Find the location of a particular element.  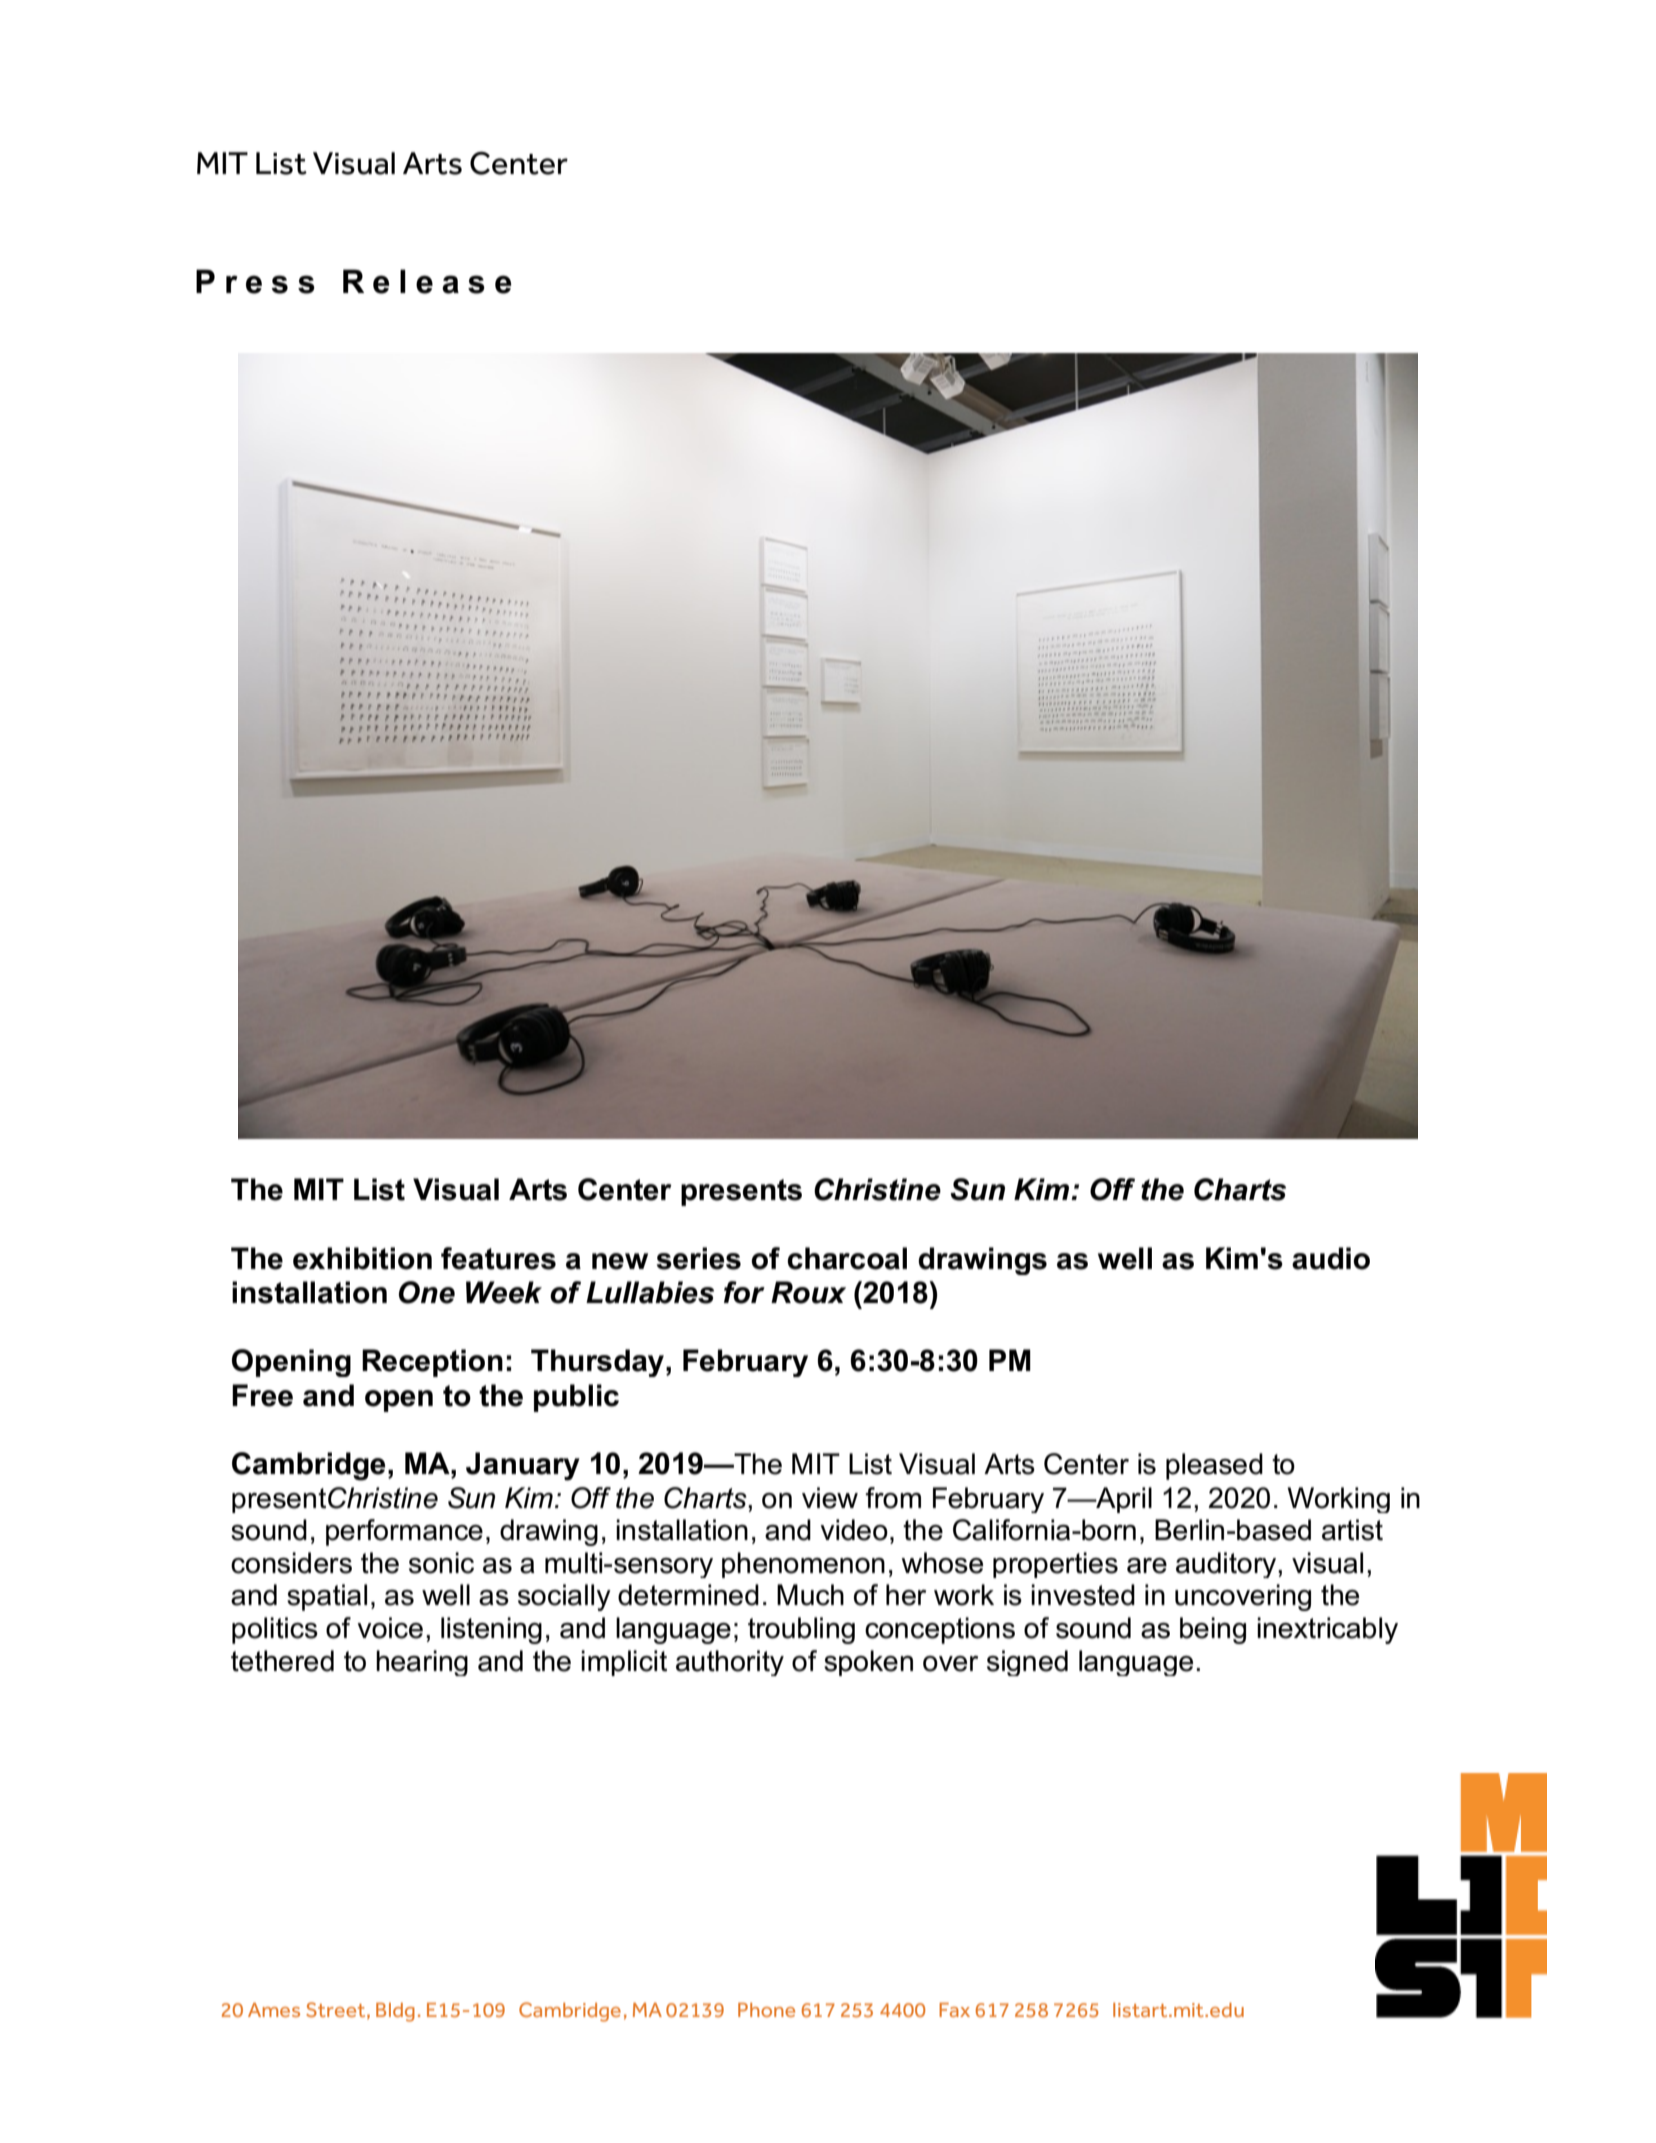

Phone is located at coordinates (766, 2010).
